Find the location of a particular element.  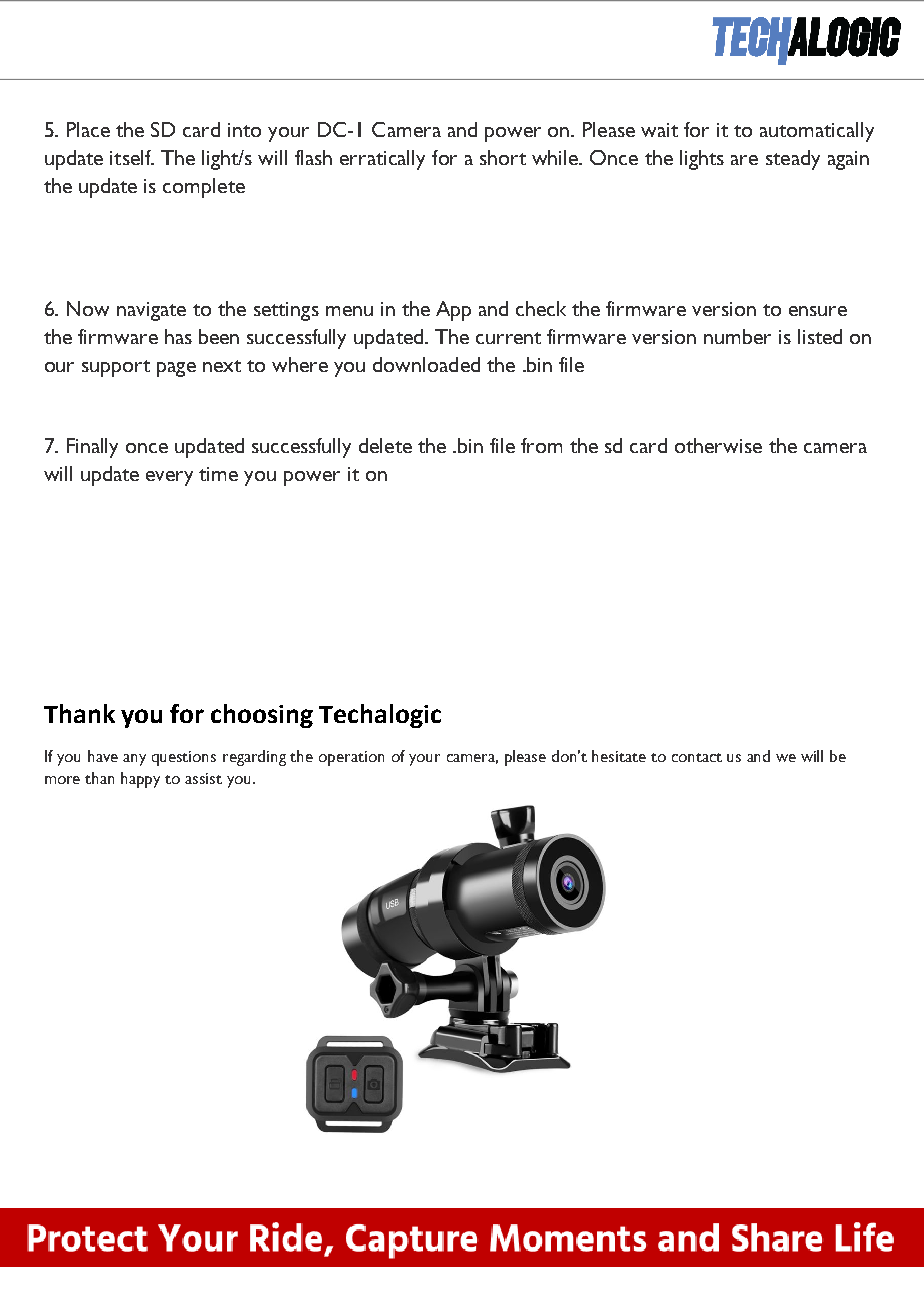

number is located at coordinates (737, 336).
